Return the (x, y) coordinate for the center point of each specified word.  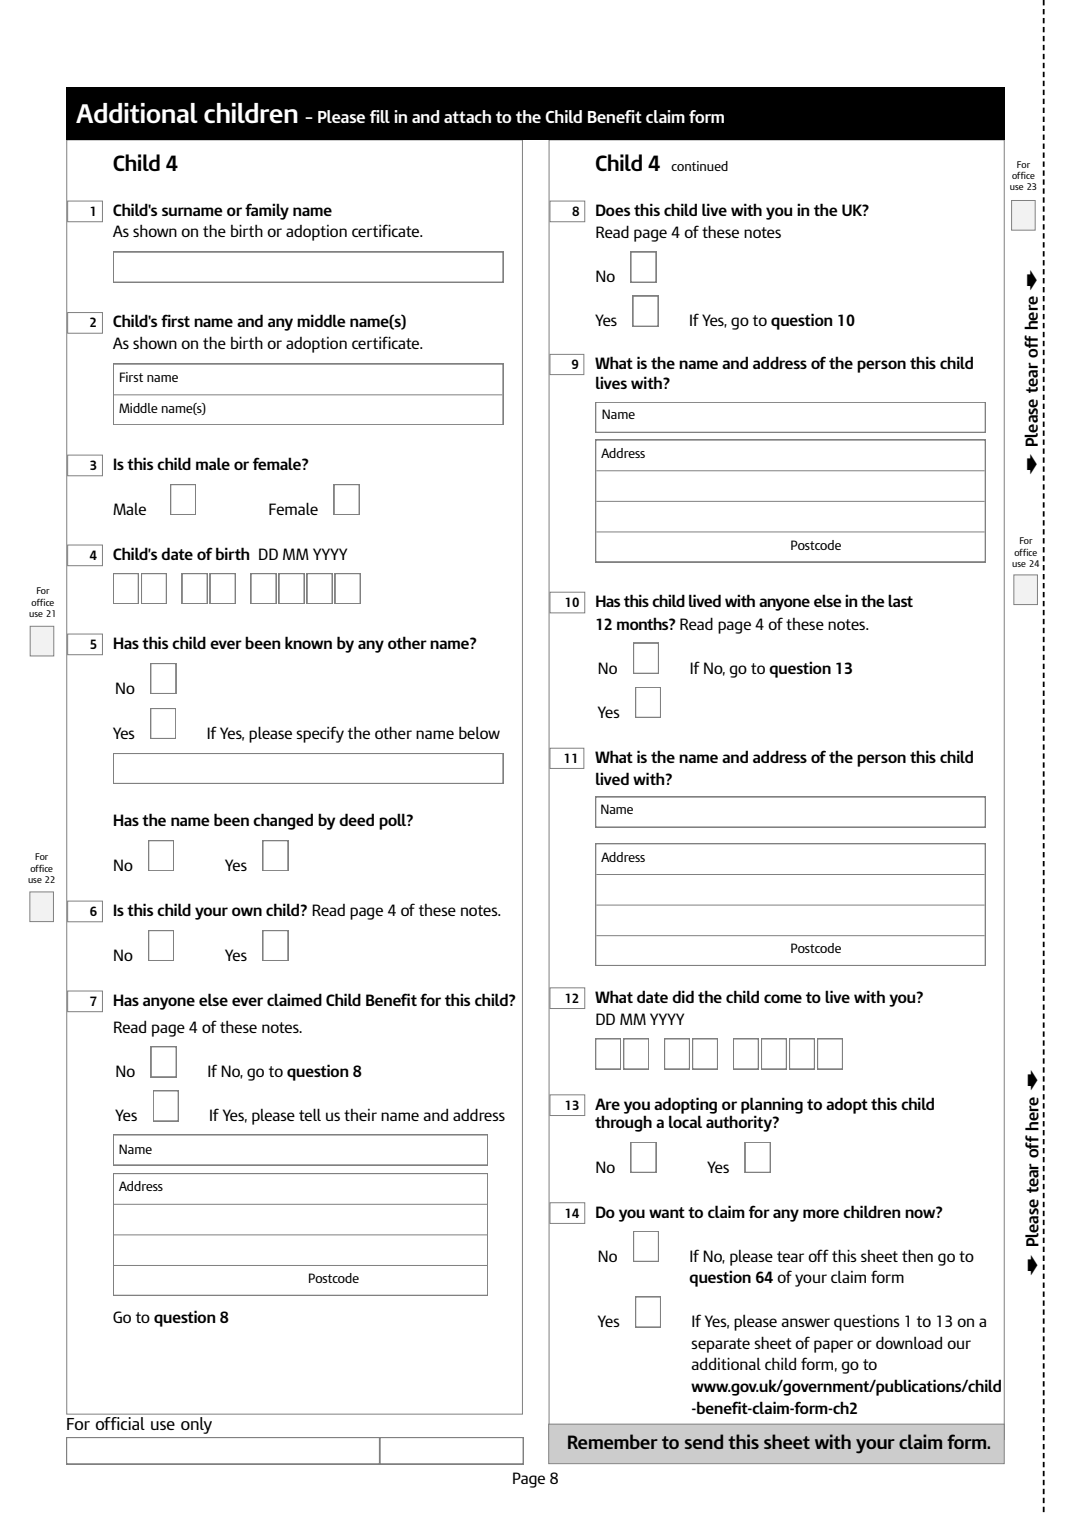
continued (699, 166)
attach (467, 116)
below (479, 732)
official (120, 1423)
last (900, 600)
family (267, 211)
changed (283, 821)
